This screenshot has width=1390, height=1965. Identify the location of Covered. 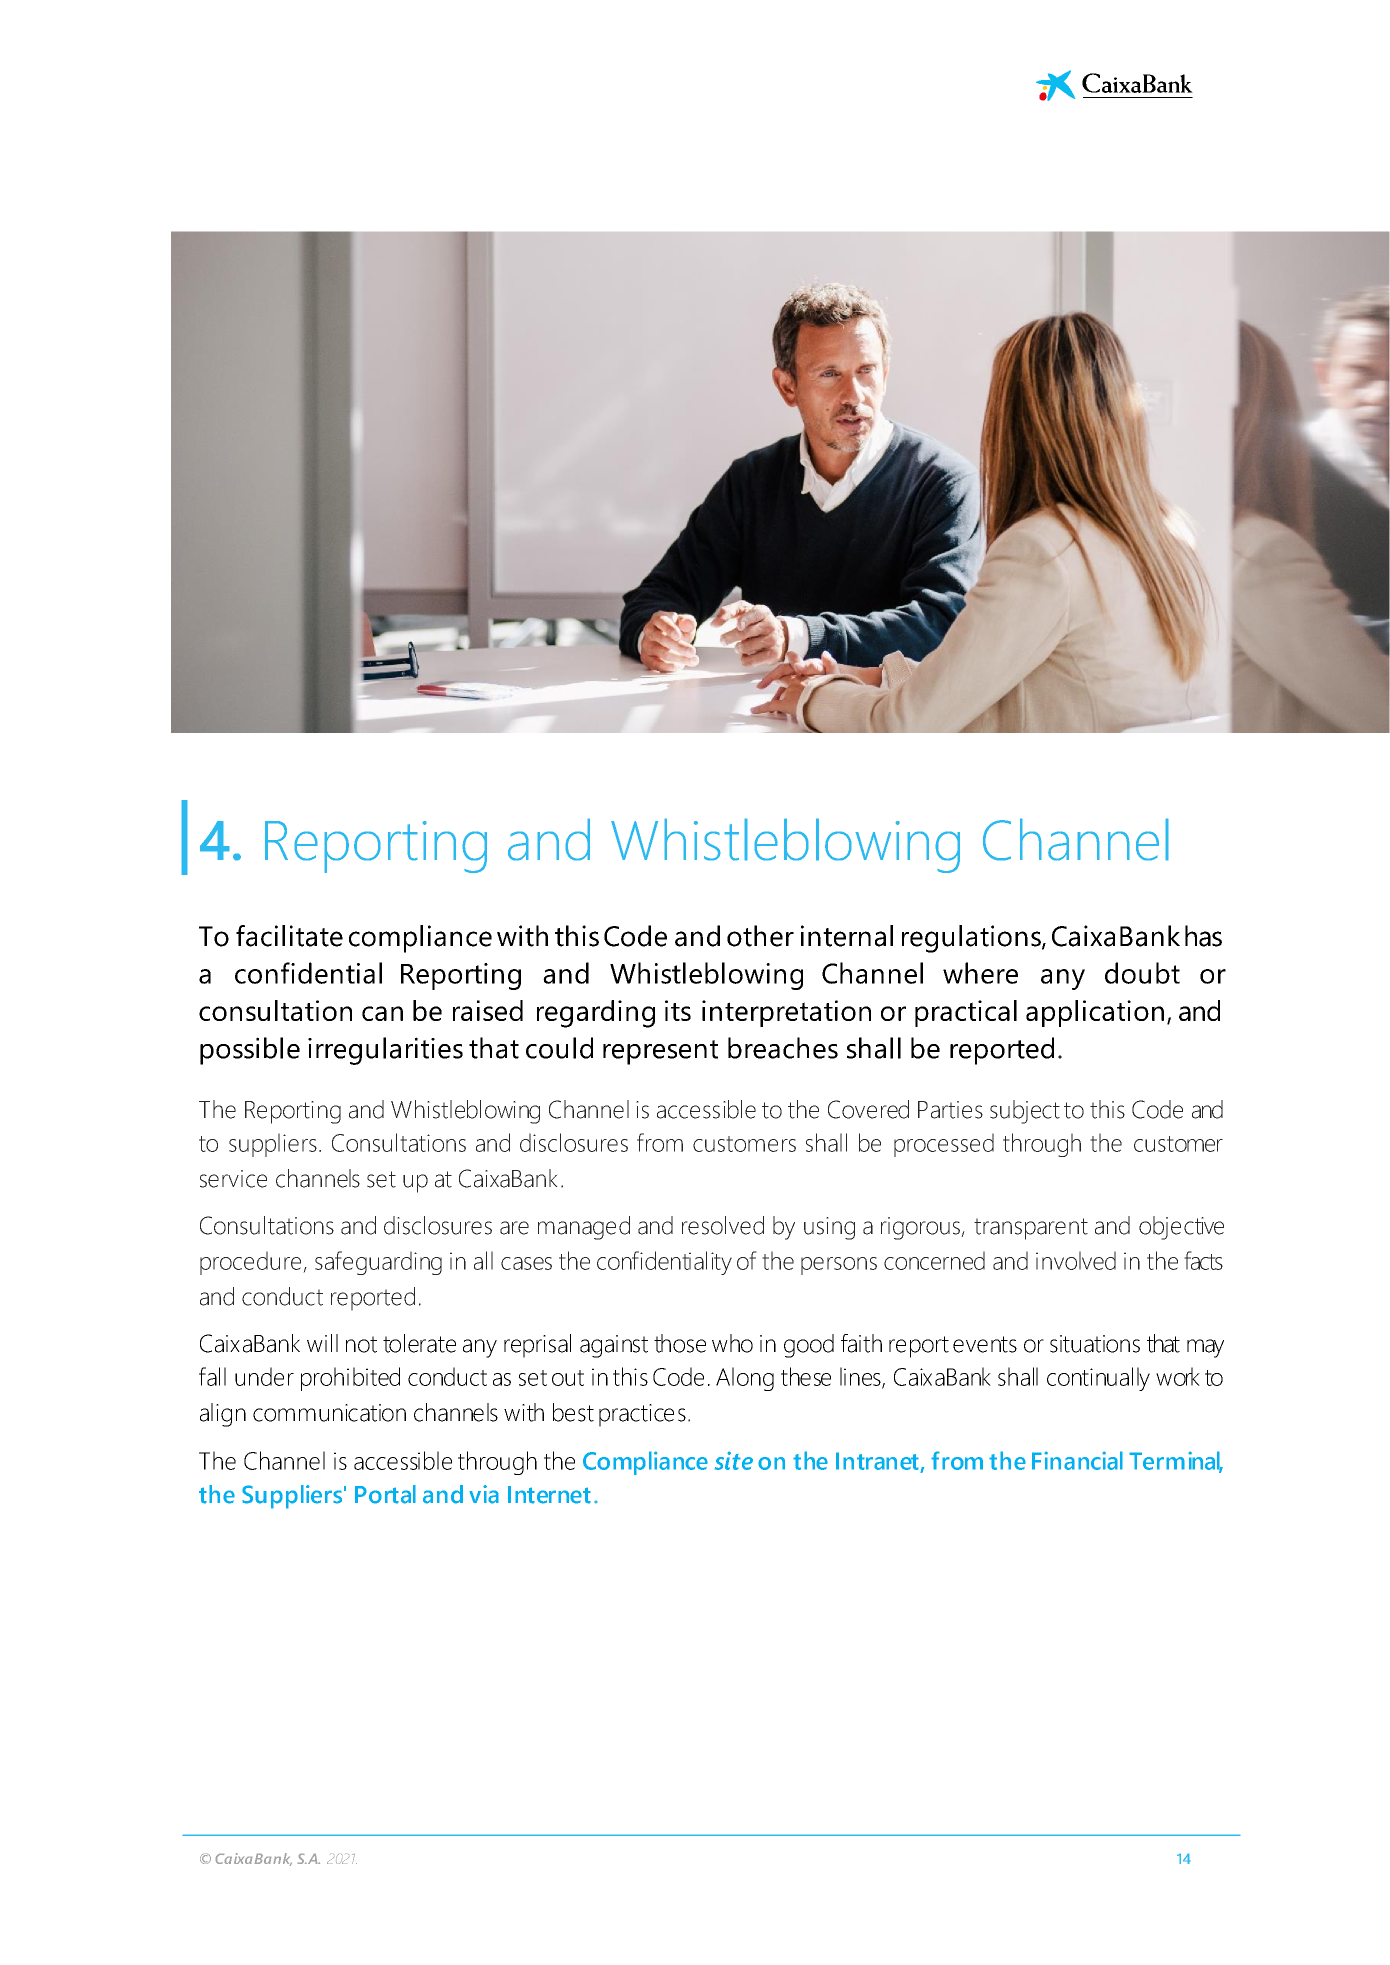
(868, 1109).
